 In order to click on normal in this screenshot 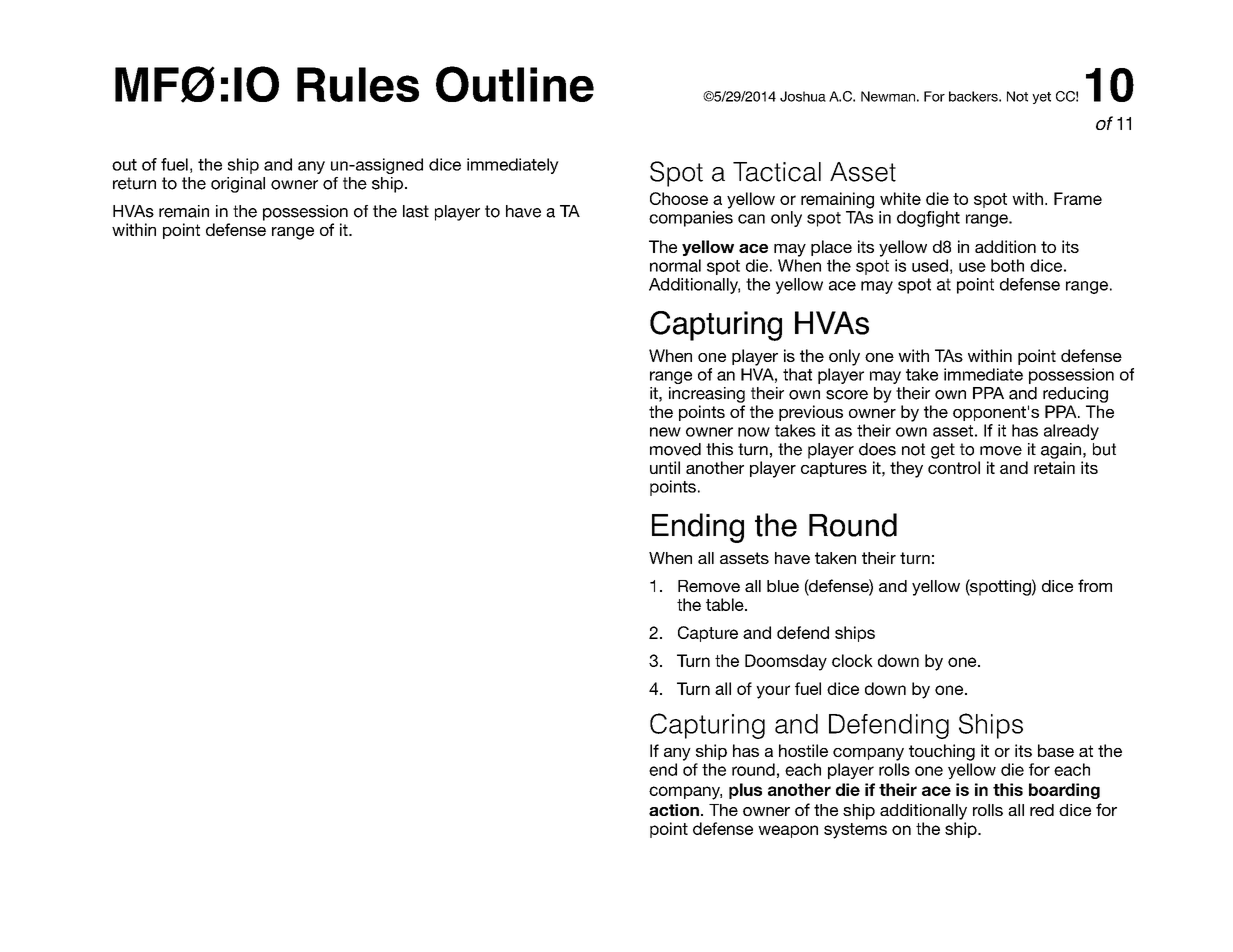, I will do `click(675, 265)`.
